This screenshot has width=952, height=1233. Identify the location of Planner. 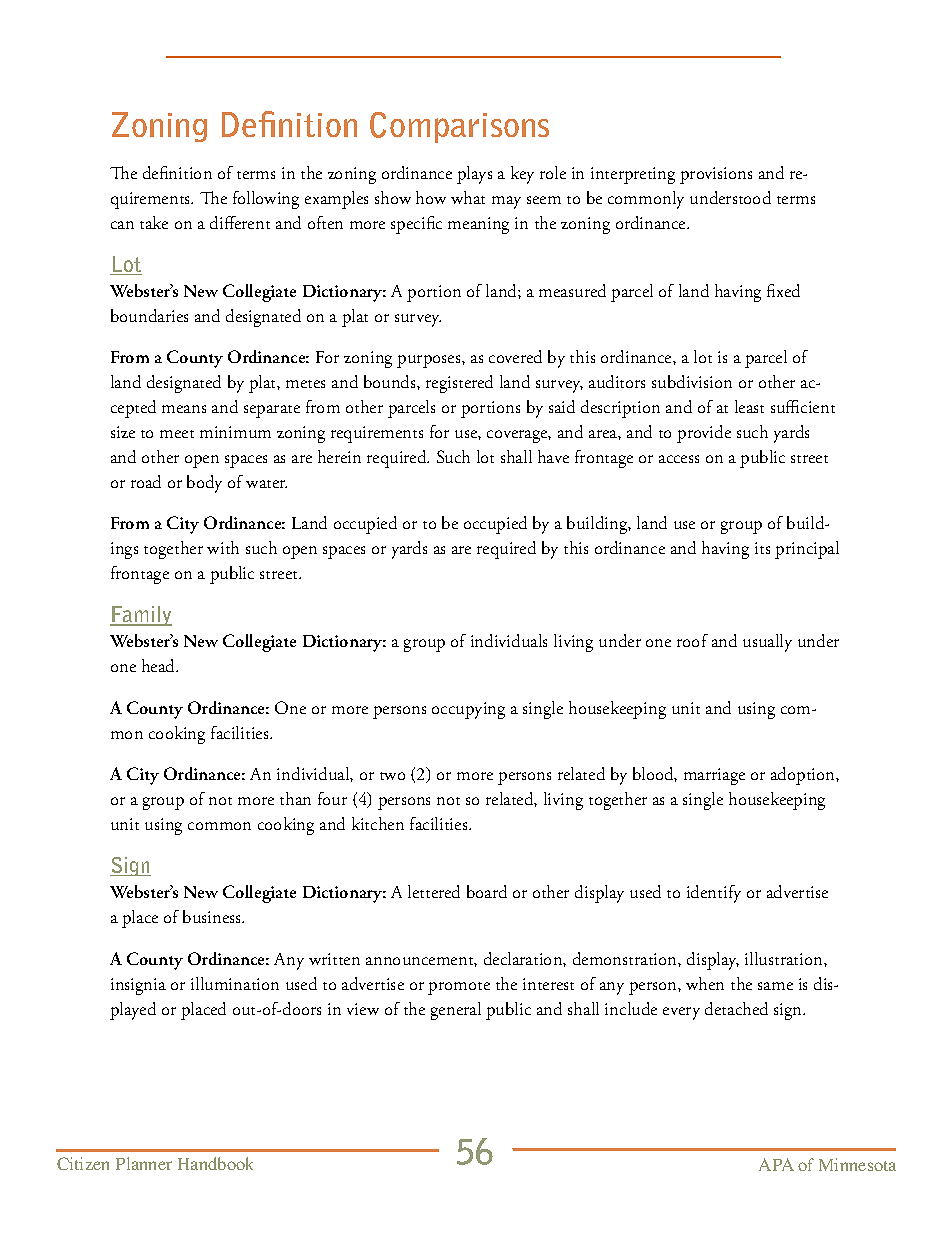
(144, 1163).
